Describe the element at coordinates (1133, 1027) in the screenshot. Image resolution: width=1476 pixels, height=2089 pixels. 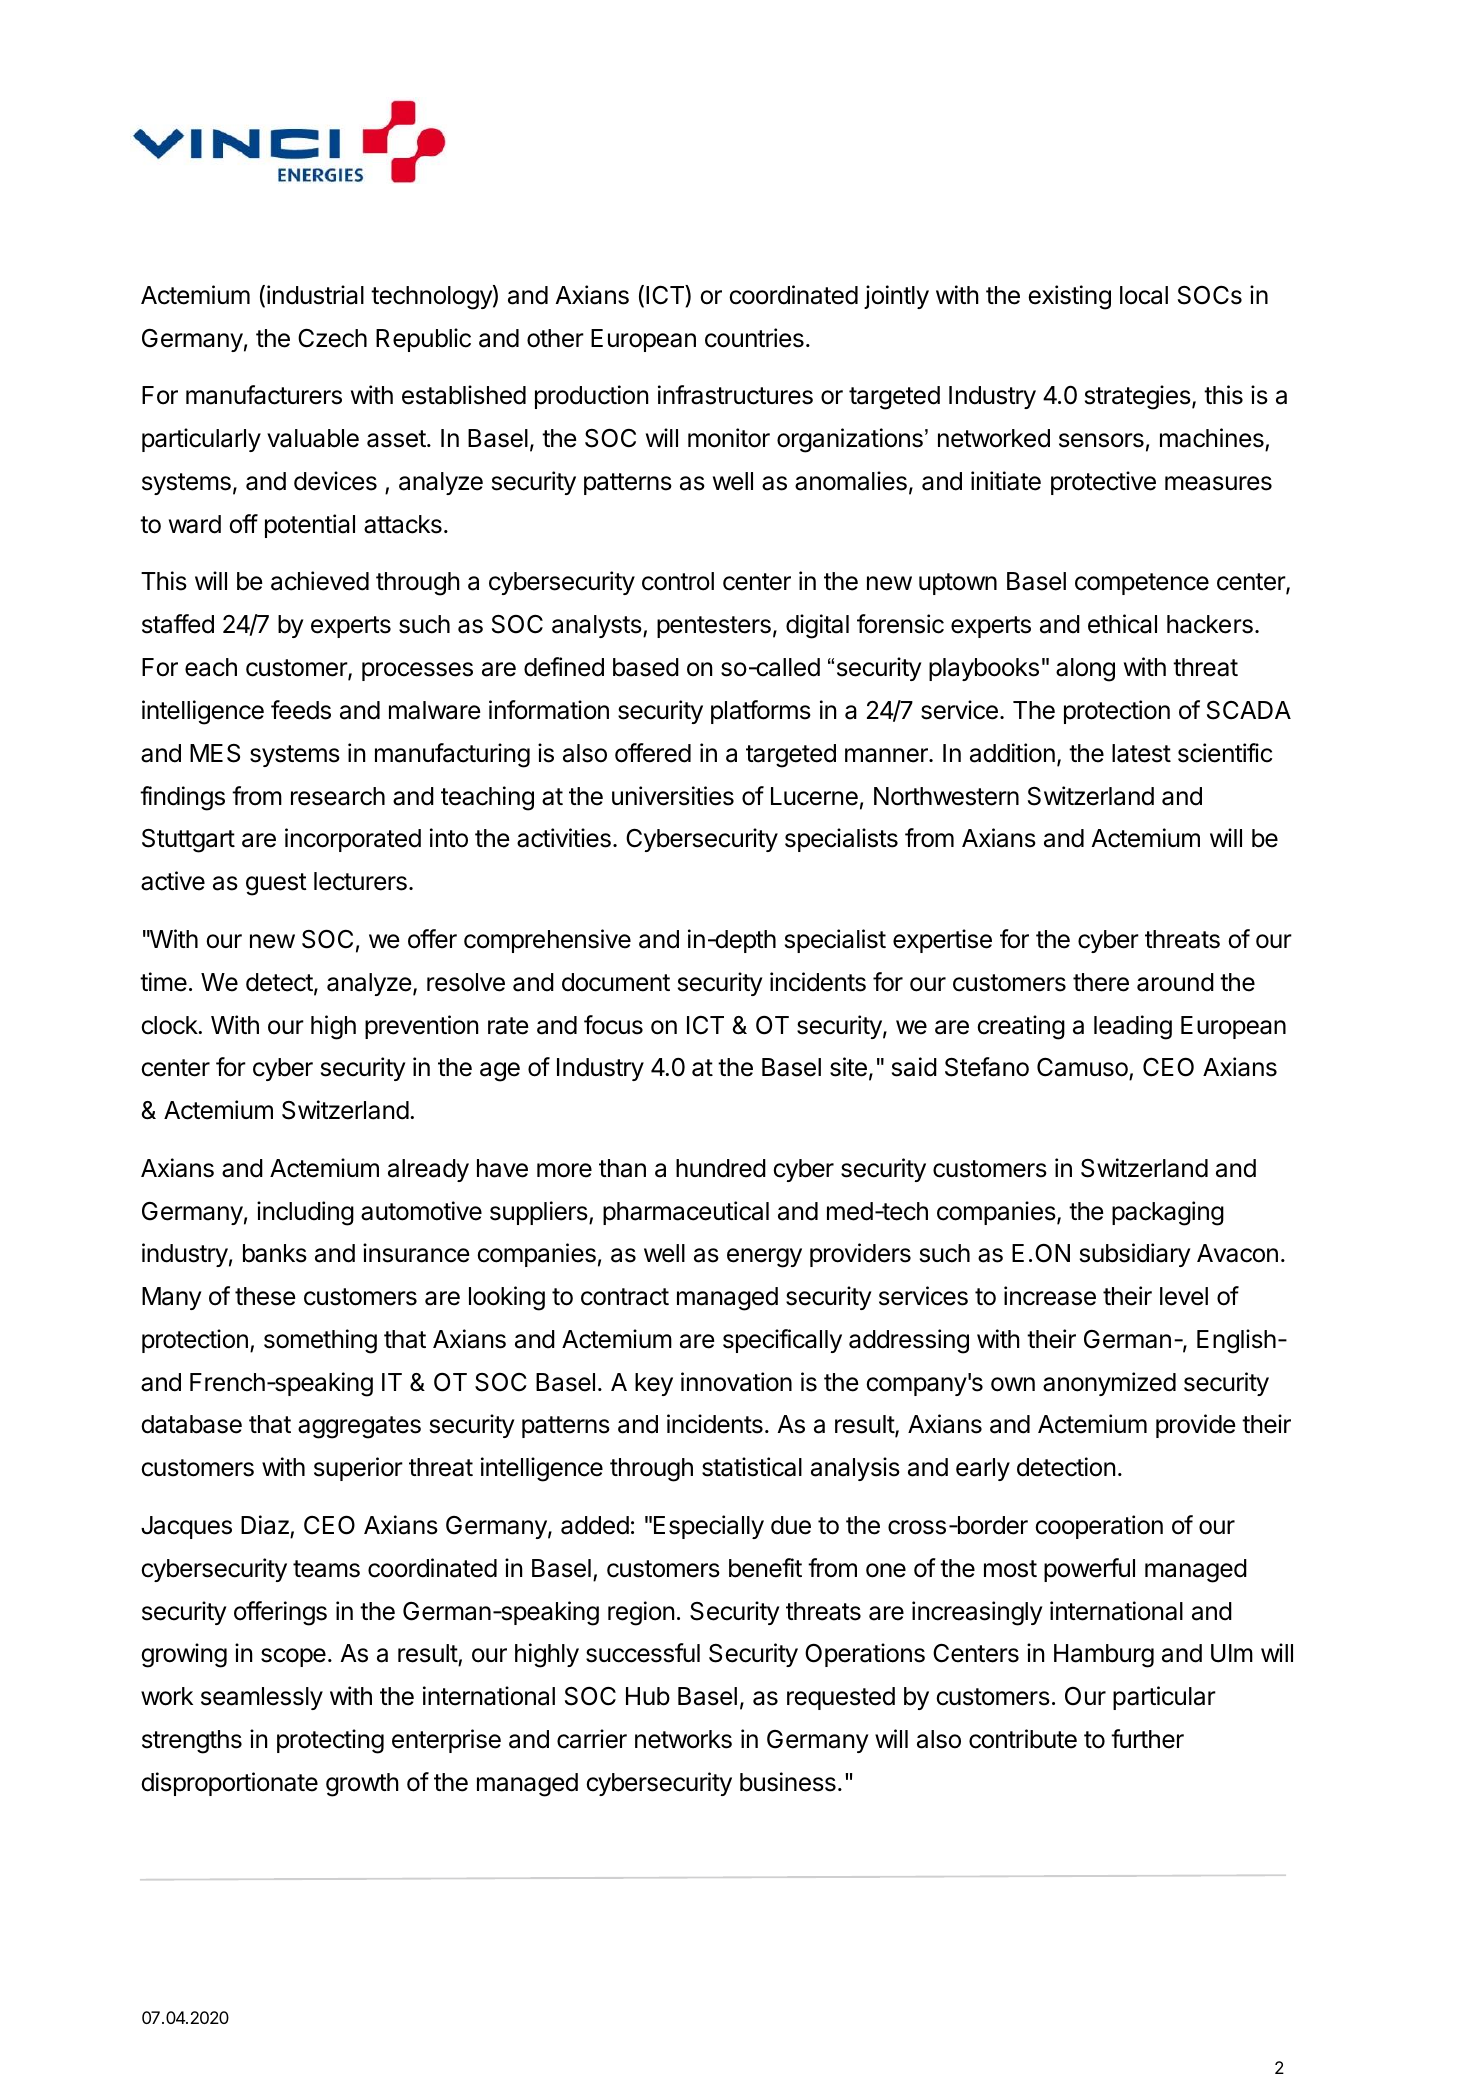
I see `leading` at that location.
